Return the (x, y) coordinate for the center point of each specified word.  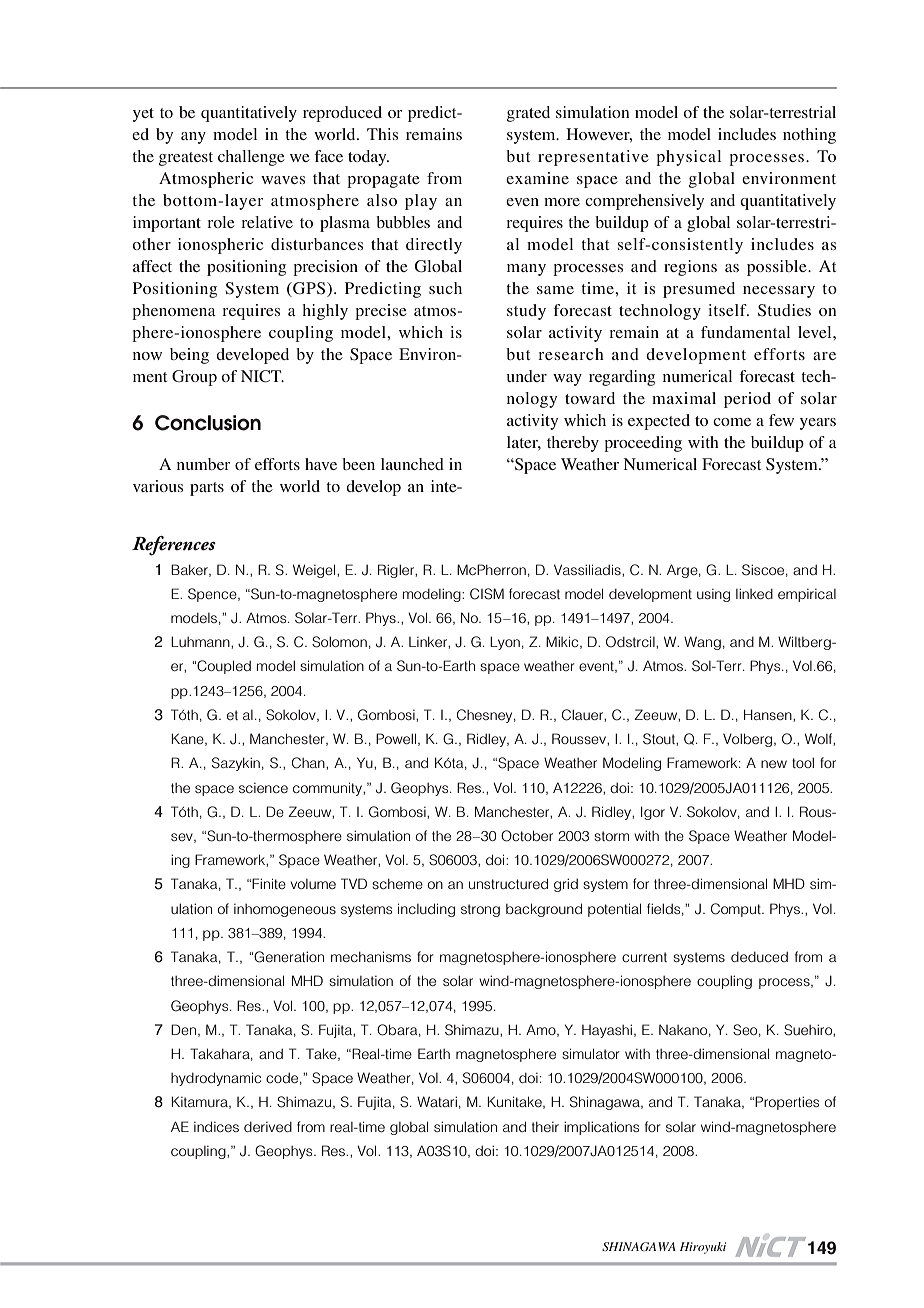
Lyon (505, 643)
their (545, 1127)
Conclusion (208, 423)
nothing (809, 136)
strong (480, 910)
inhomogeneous (285, 910)
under (527, 376)
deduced (759, 957)
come (732, 422)
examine (537, 178)
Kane (188, 739)
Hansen (769, 714)
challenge (251, 158)
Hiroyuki (703, 1248)
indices (216, 1126)
